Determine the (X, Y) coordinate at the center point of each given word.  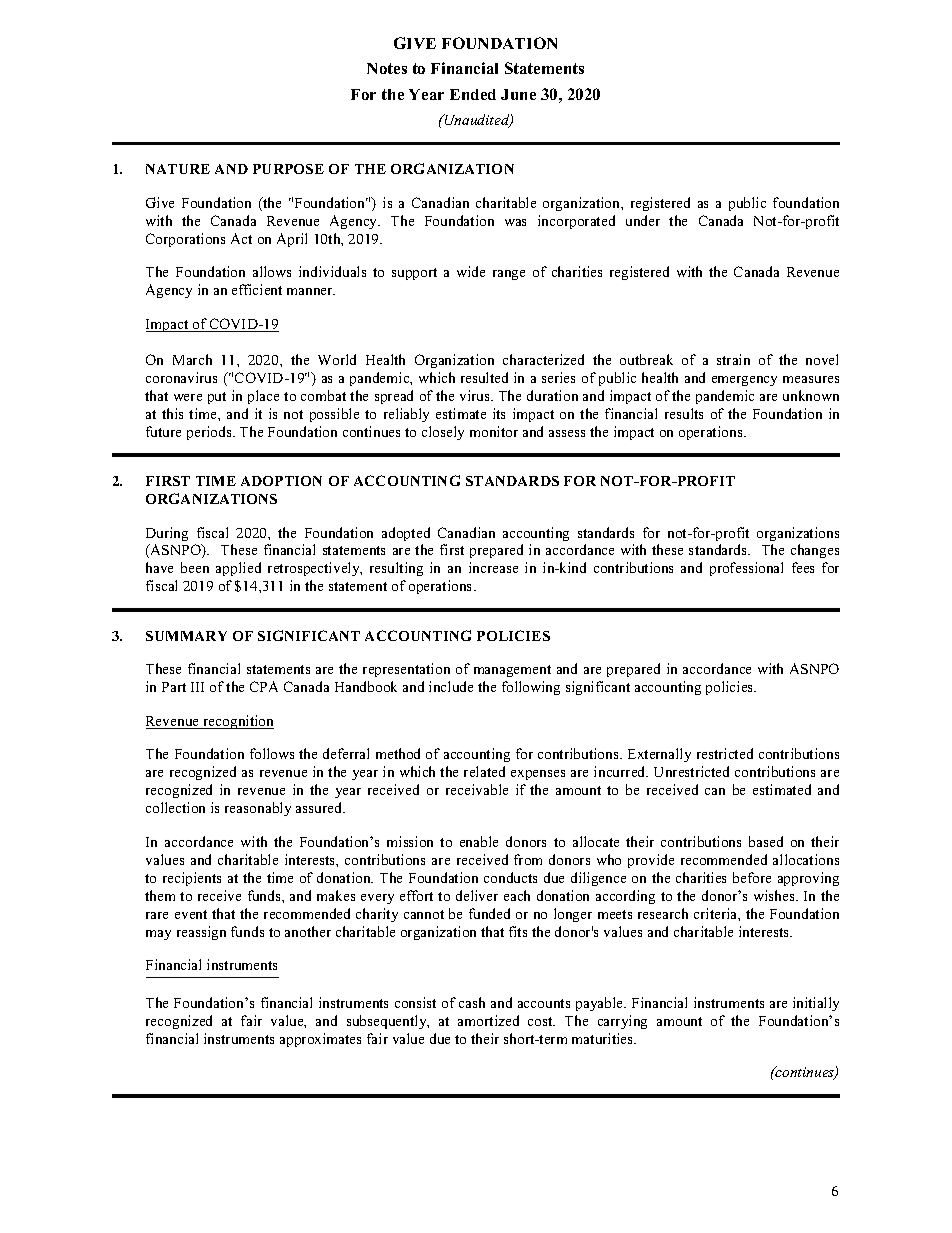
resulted (484, 377)
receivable (477, 789)
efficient (257, 289)
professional (746, 569)
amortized (488, 1020)
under (643, 220)
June (518, 94)
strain (733, 359)
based (766, 841)
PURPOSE (288, 169)
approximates (320, 1040)
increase (493, 567)
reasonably (258, 809)
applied (238, 569)
